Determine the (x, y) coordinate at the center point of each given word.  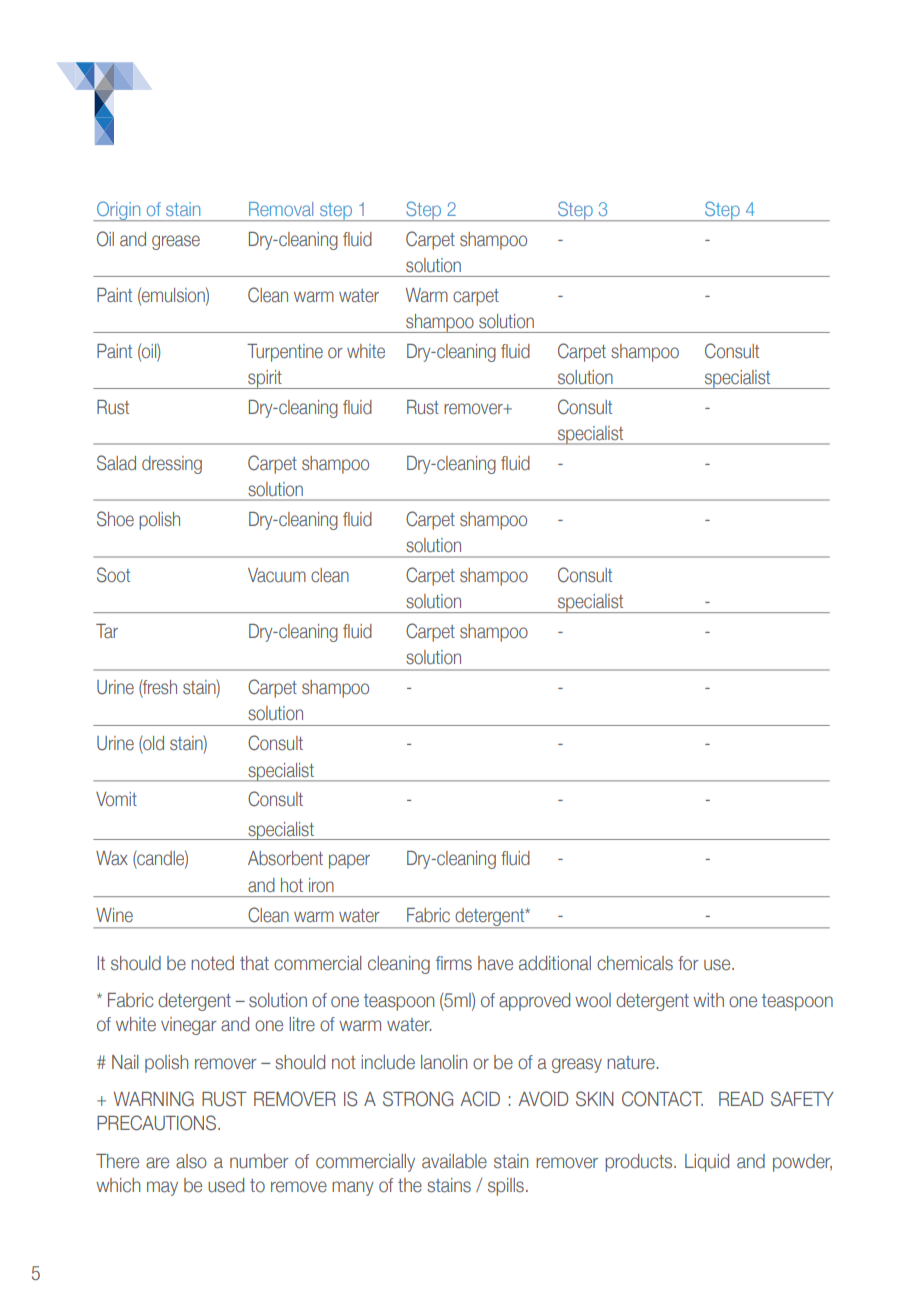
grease (176, 242)
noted (212, 963)
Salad (116, 463)
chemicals (635, 963)
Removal (281, 209)
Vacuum (277, 575)
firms (454, 963)
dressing (172, 465)
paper (349, 861)
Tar (107, 631)
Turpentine (285, 353)
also (191, 1161)
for (688, 963)
